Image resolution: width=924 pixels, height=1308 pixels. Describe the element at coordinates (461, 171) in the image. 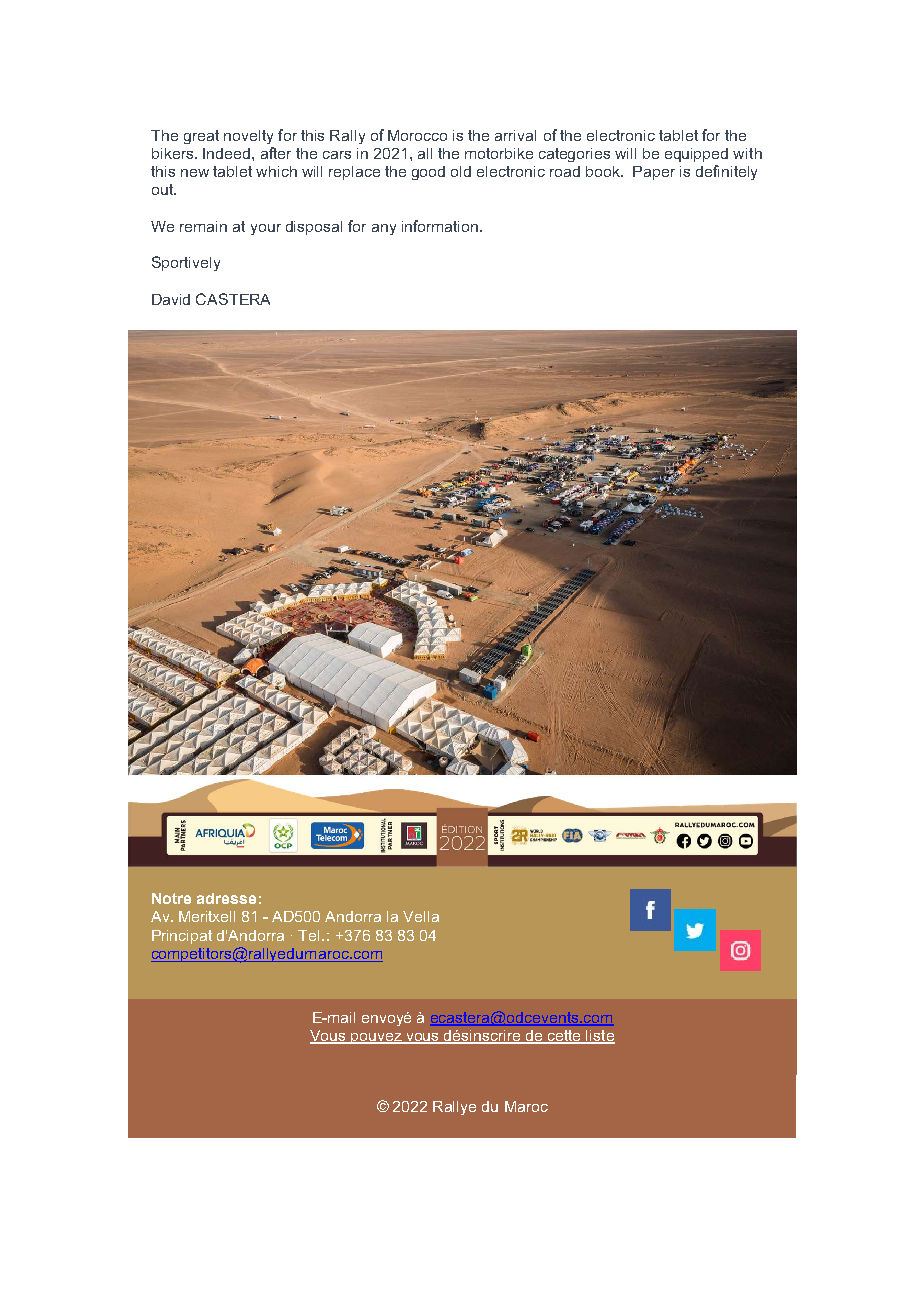

I see `old` at that location.
